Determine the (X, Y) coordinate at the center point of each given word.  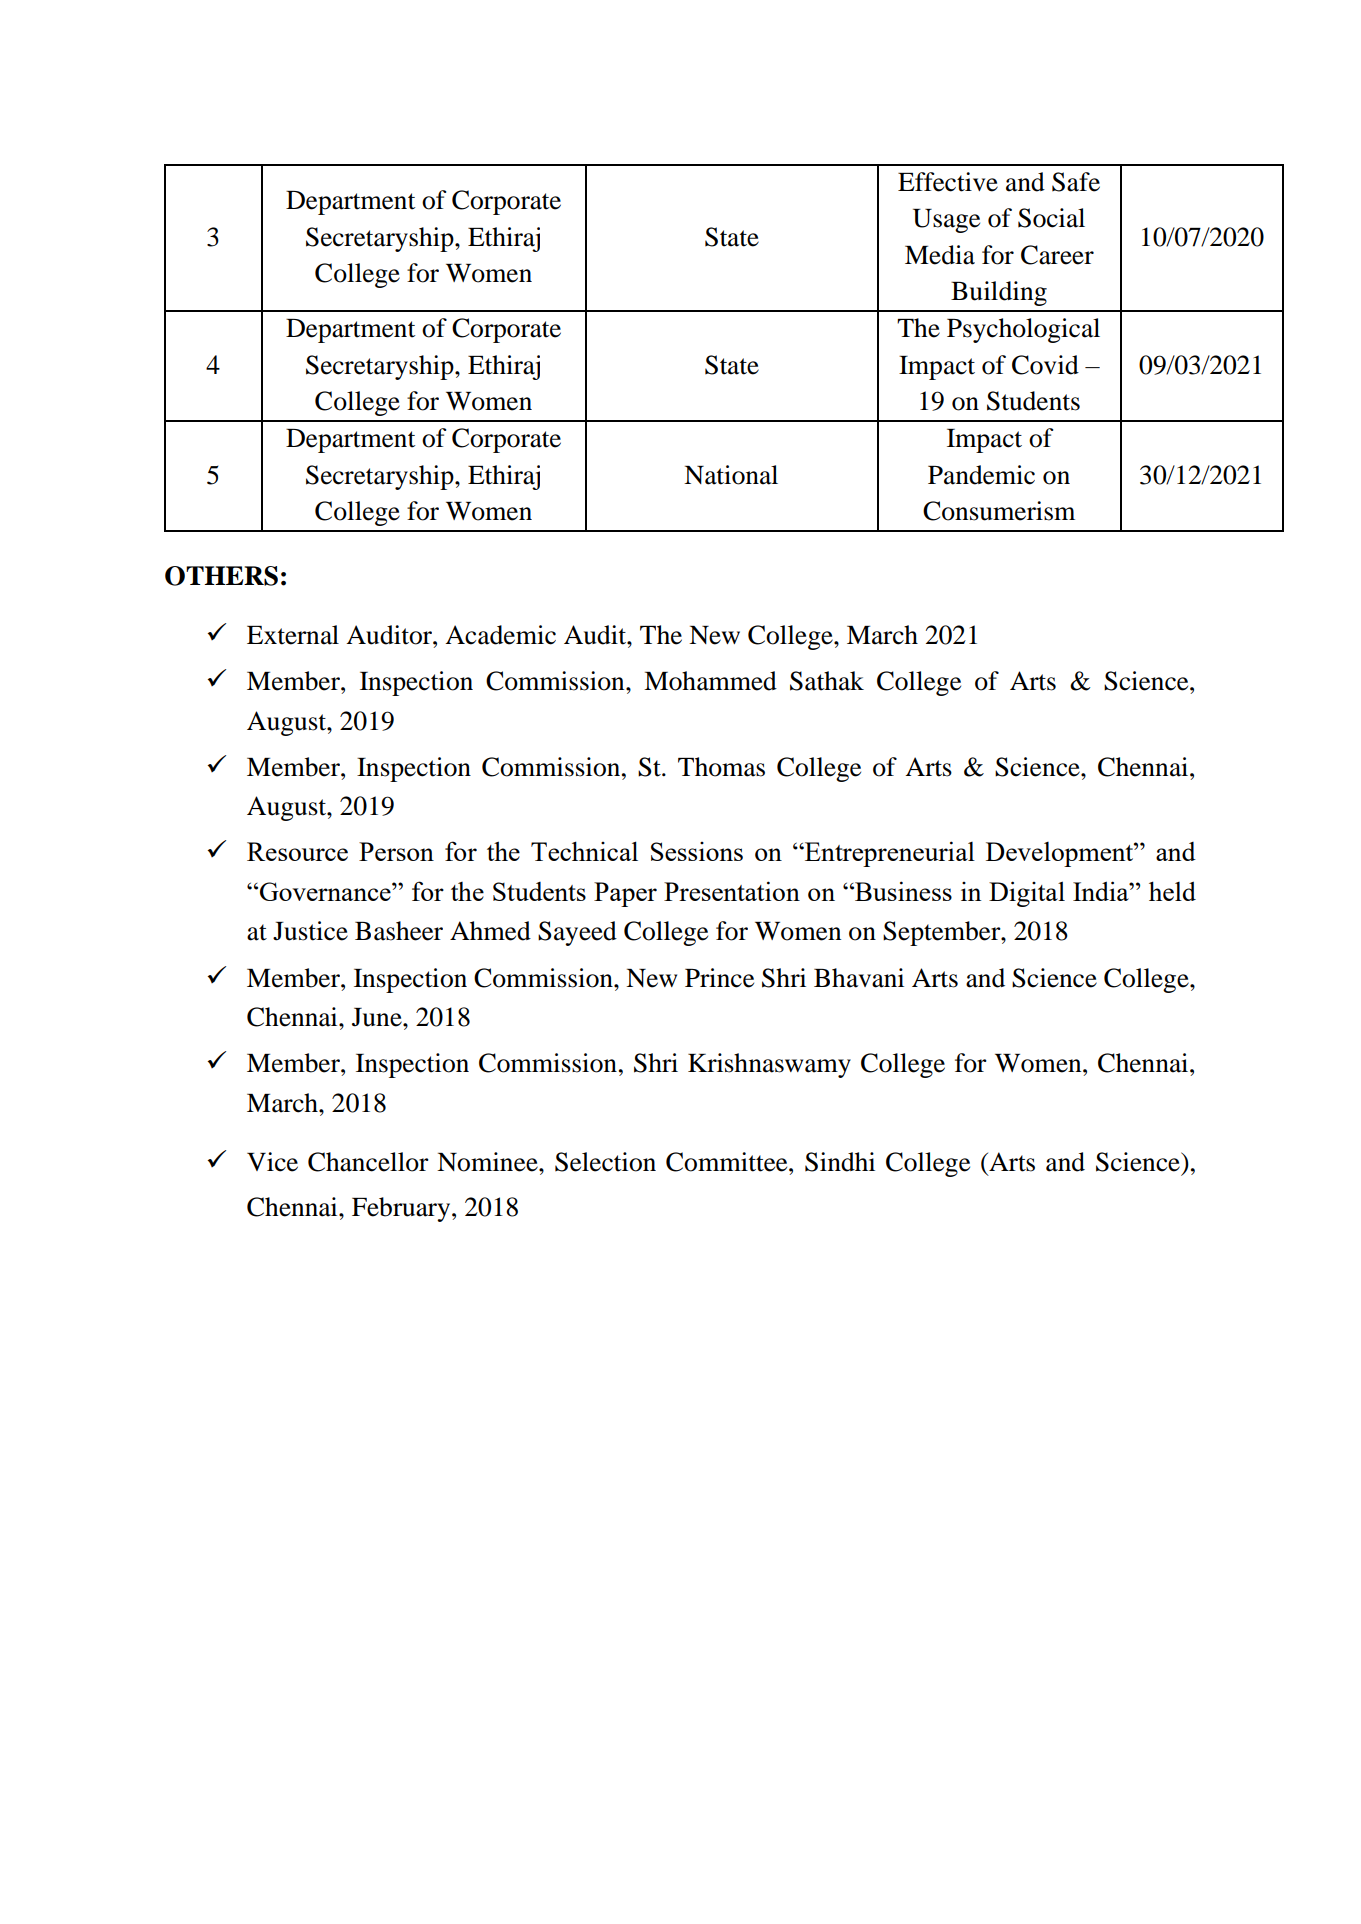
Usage (946, 221)
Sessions (697, 851)
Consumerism (999, 511)
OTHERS (221, 576)
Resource (297, 851)
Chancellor (368, 1162)
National (731, 475)
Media (940, 255)
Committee (728, 1162)
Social (1051, 218)
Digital (1027, 894)
